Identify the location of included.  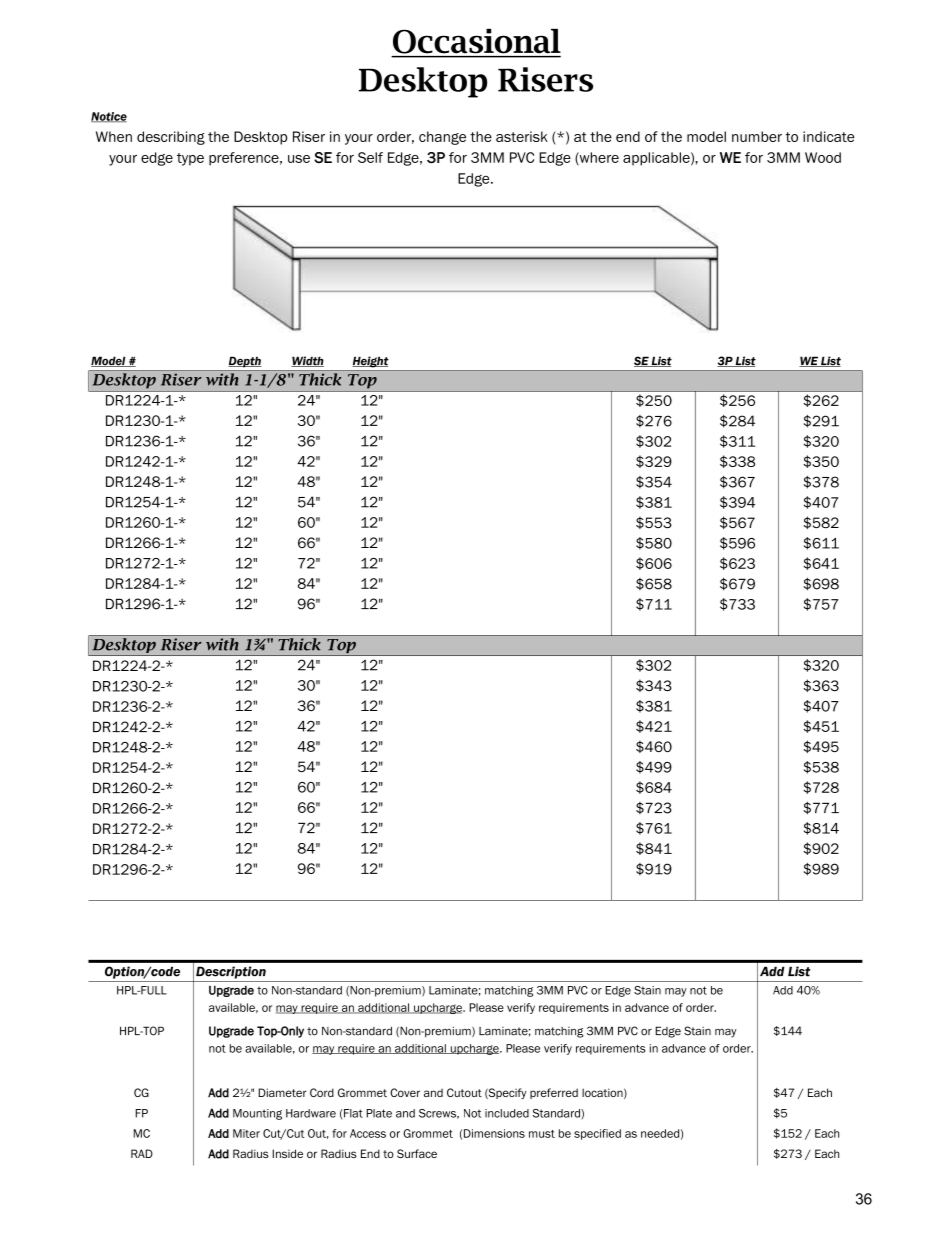
(507, 1113).
